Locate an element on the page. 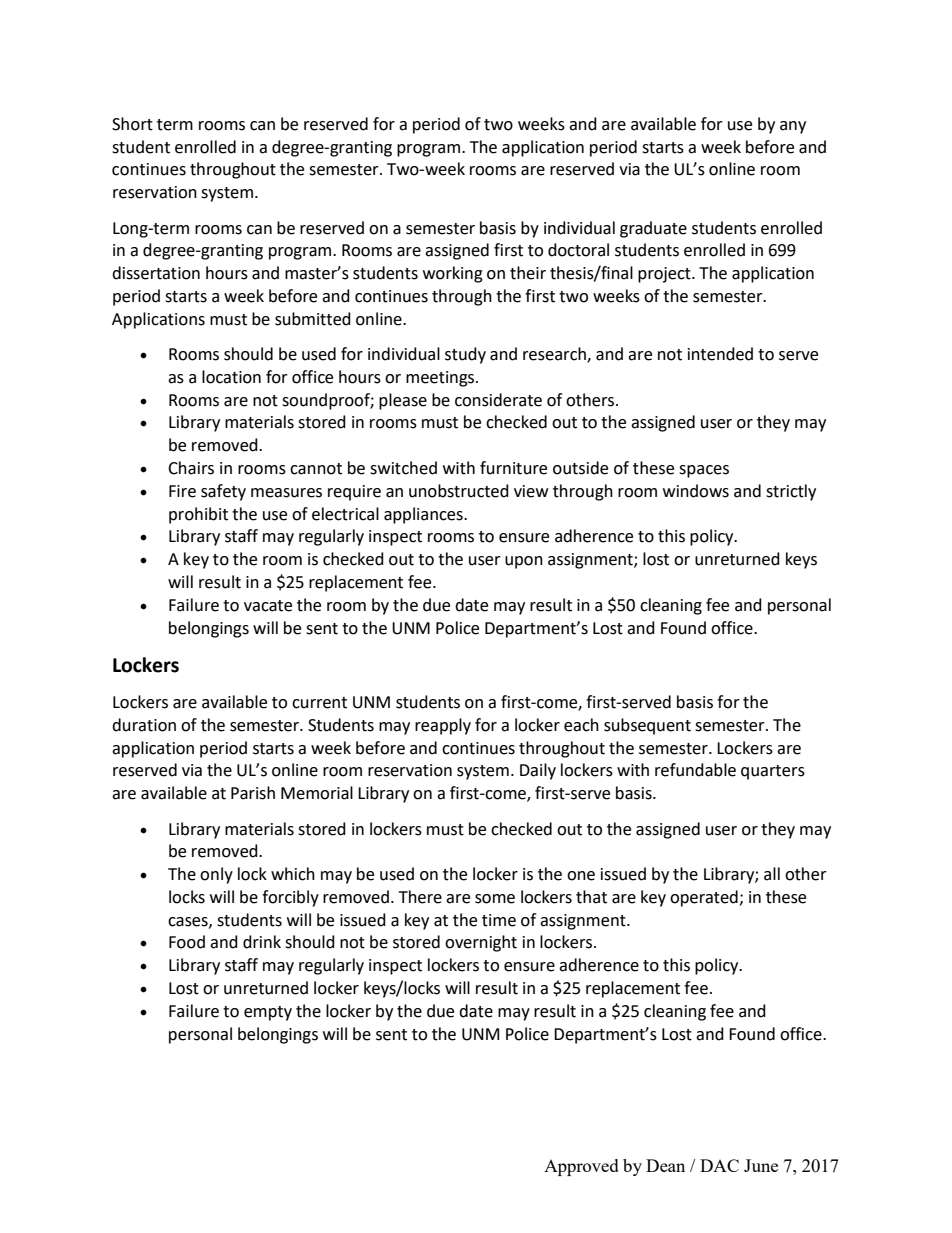 The image size is (952, 1233). empty is located at coordinates (268, 1013).
